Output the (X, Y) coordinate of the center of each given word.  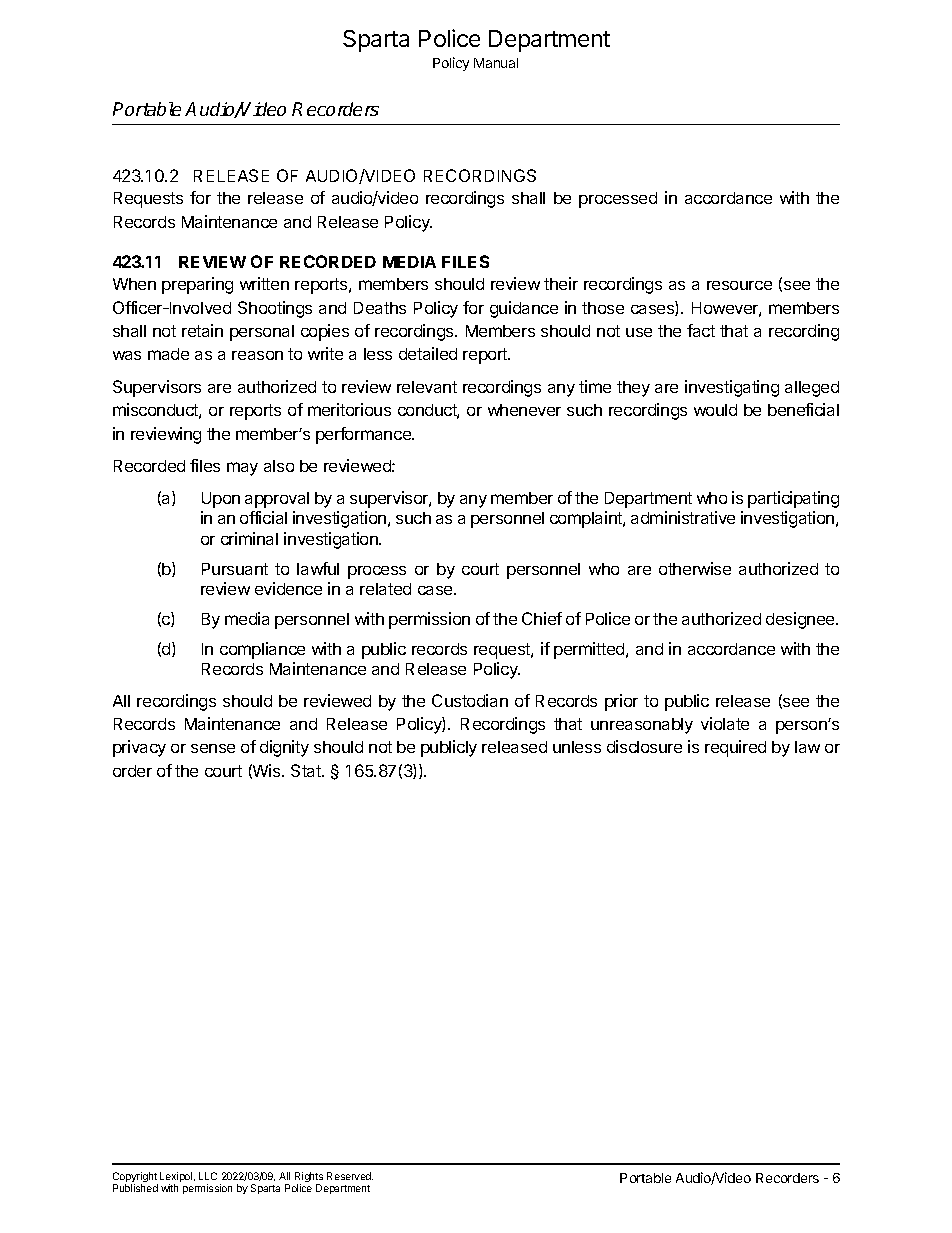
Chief (542, 618)
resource (739, 285)
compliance (262, 650)
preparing (197, 285)
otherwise (695, 568)
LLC (208, 1176)
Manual (496, 63)
